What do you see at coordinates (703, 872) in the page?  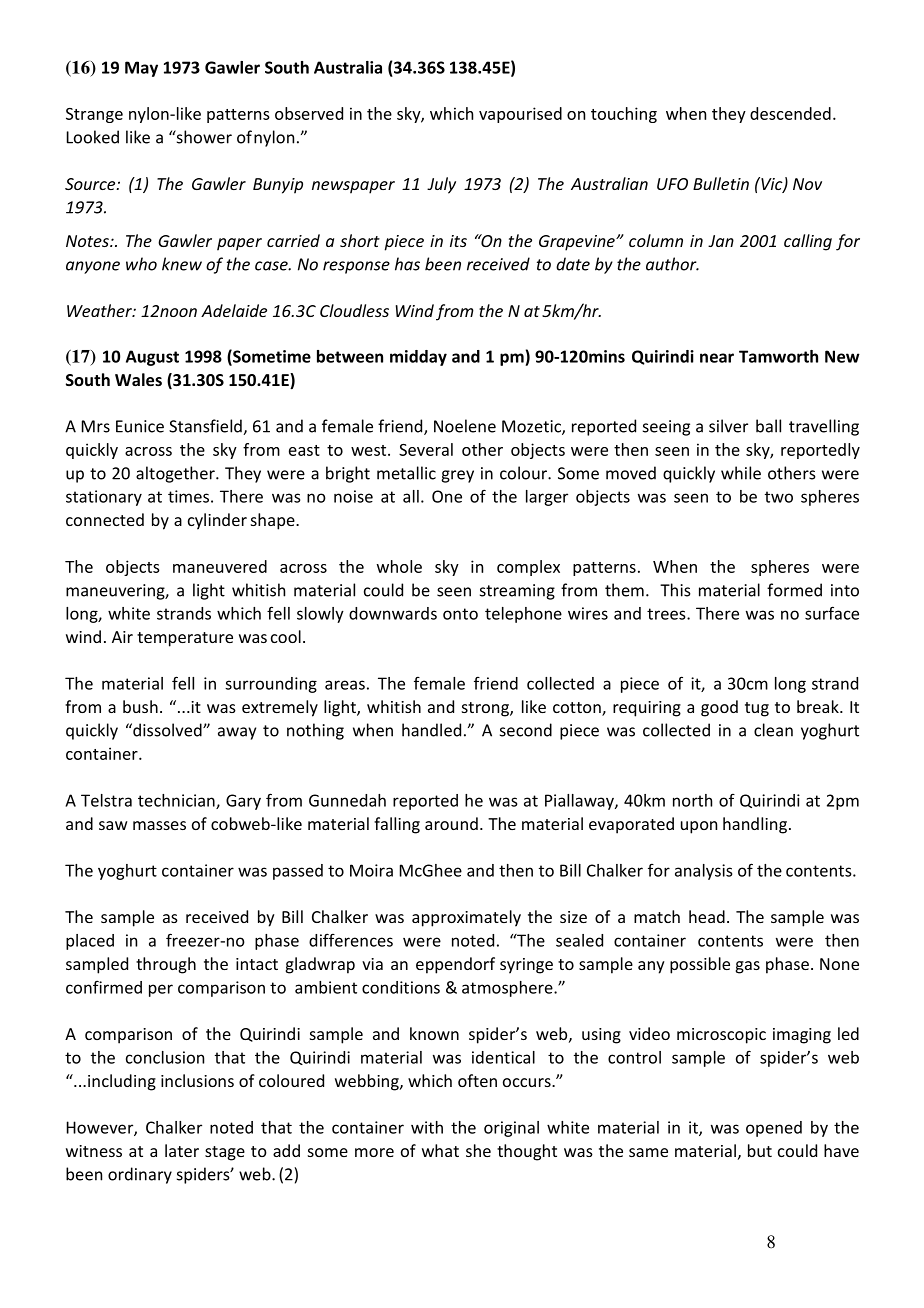 I see `analysis` at bounding box center [703, 872].
